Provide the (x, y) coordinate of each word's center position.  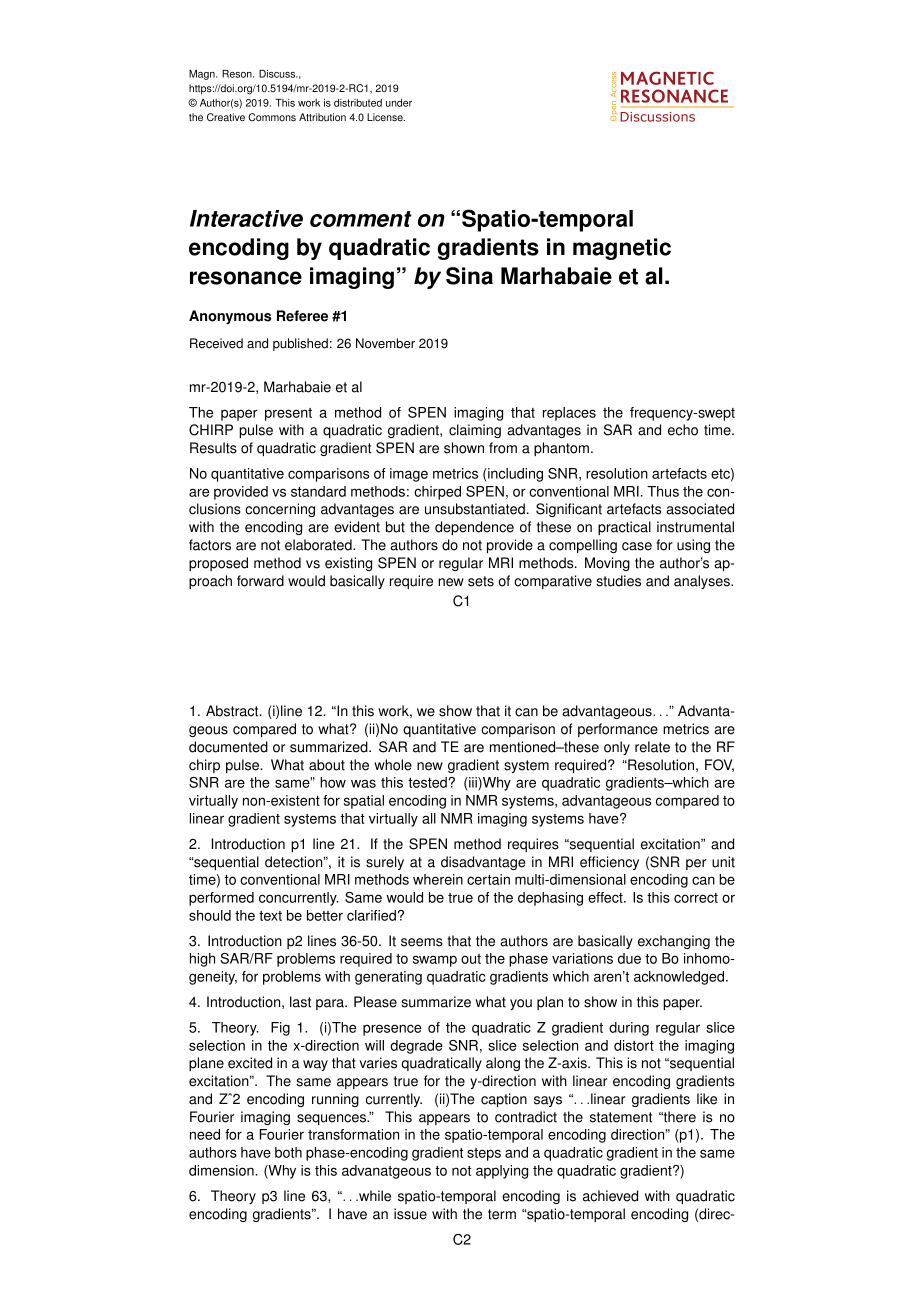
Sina (469, 276)
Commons (272, 117)
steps (484, 1154)
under (399, 103)
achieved (610, 1196)
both (288, 1152)
